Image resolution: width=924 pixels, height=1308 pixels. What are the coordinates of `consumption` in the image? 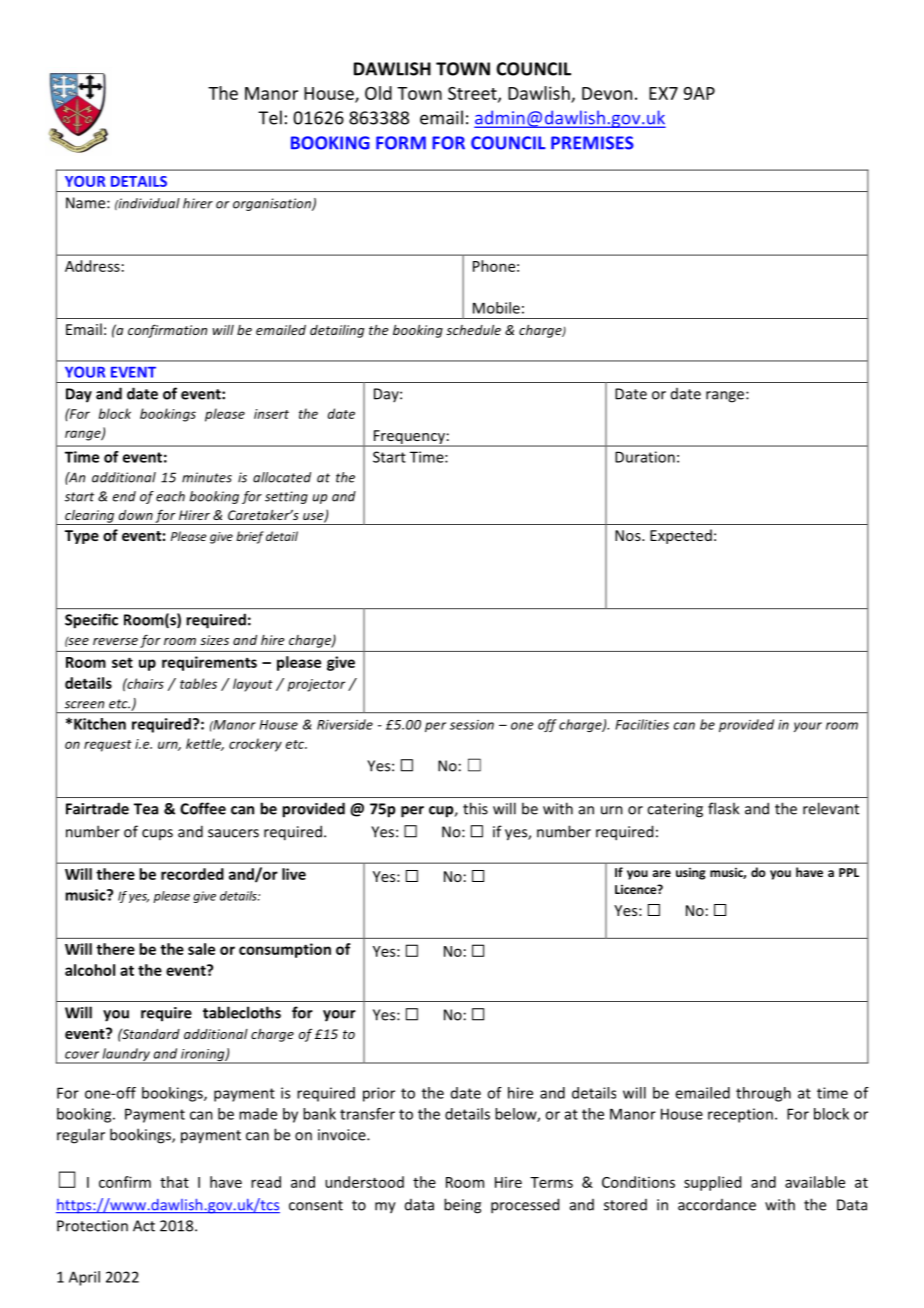 It's located at (285, 950).
